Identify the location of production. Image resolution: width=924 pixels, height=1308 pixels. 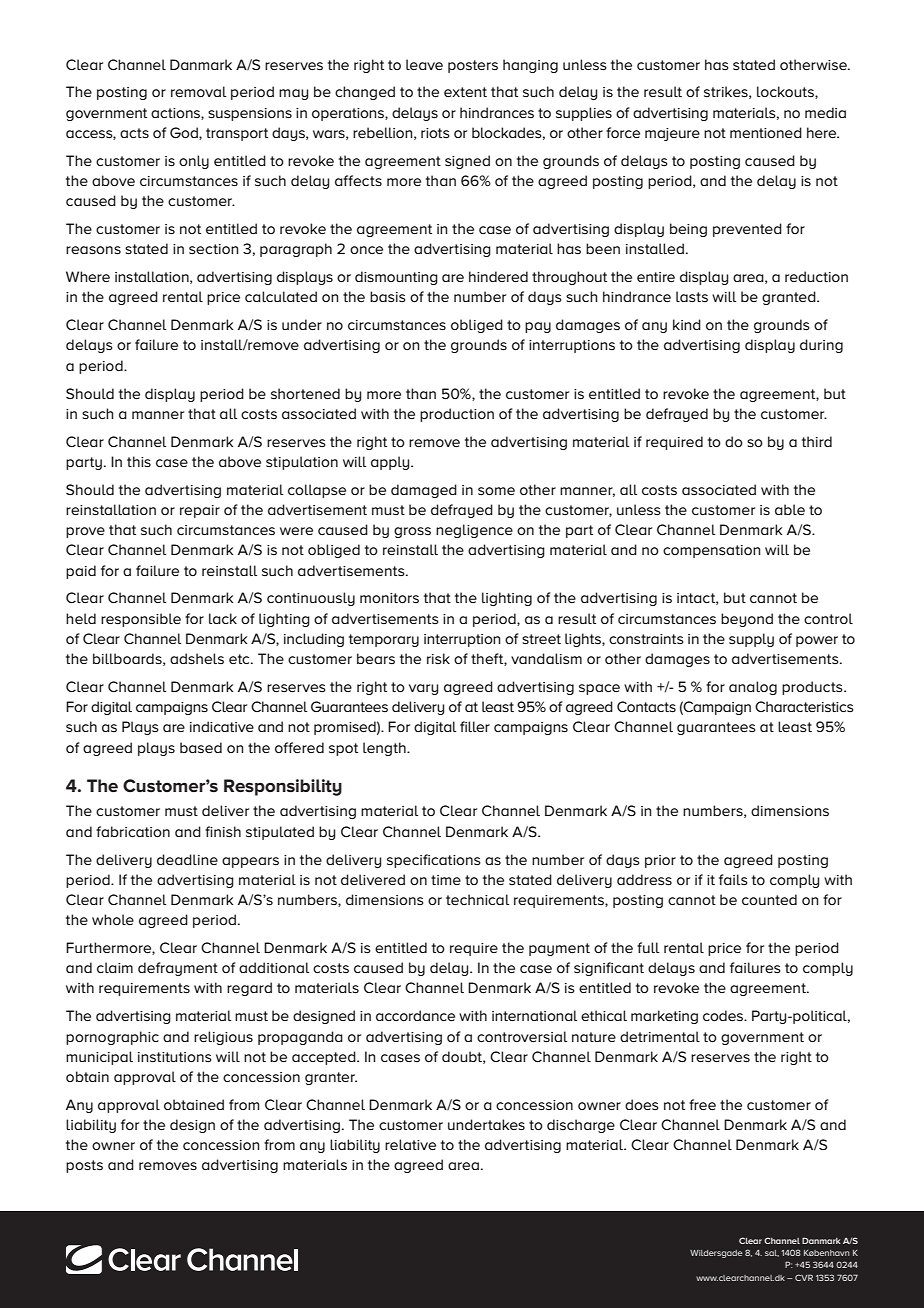
(457, 415).
